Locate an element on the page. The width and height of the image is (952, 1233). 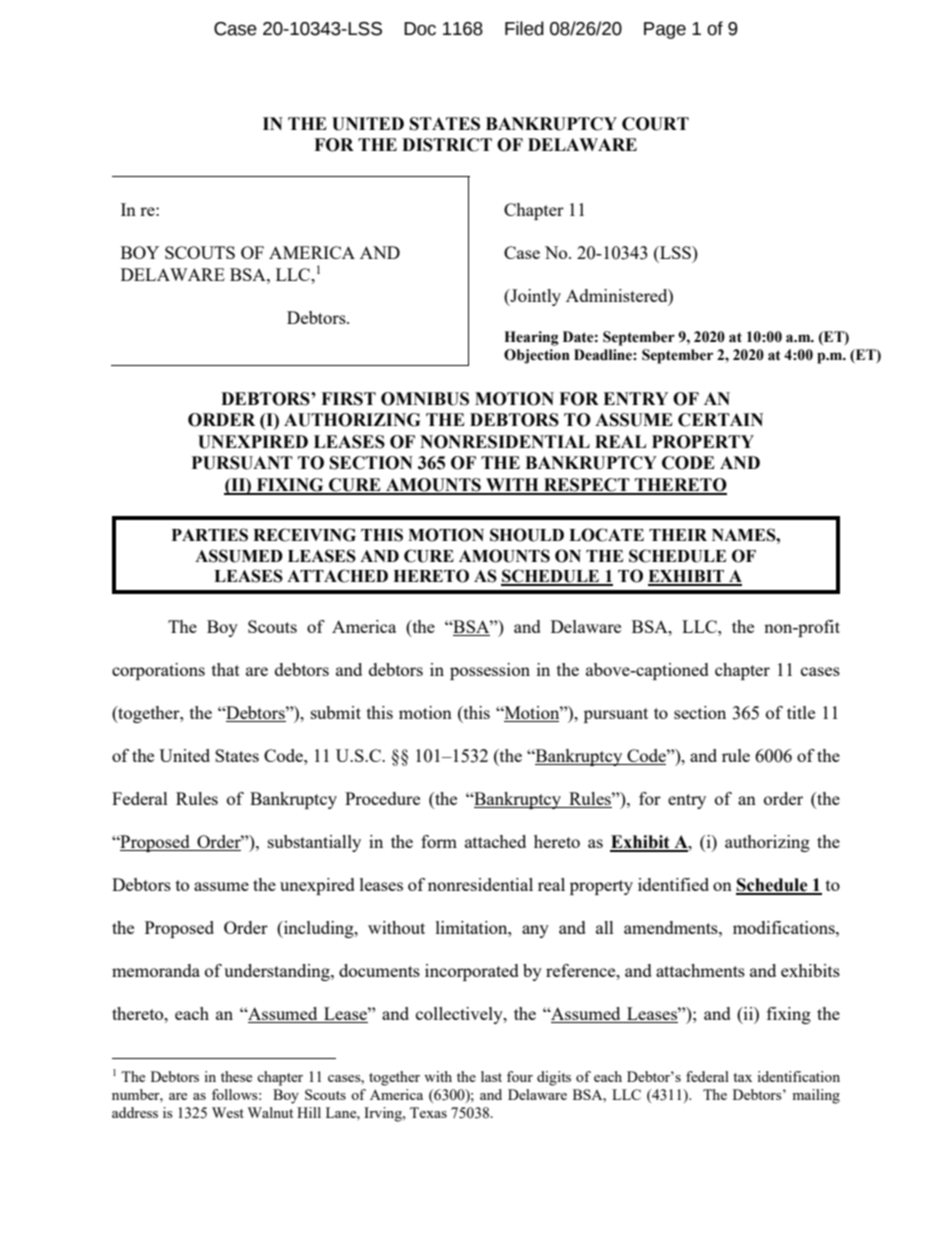
Page is located at coordinates (665, 30).
